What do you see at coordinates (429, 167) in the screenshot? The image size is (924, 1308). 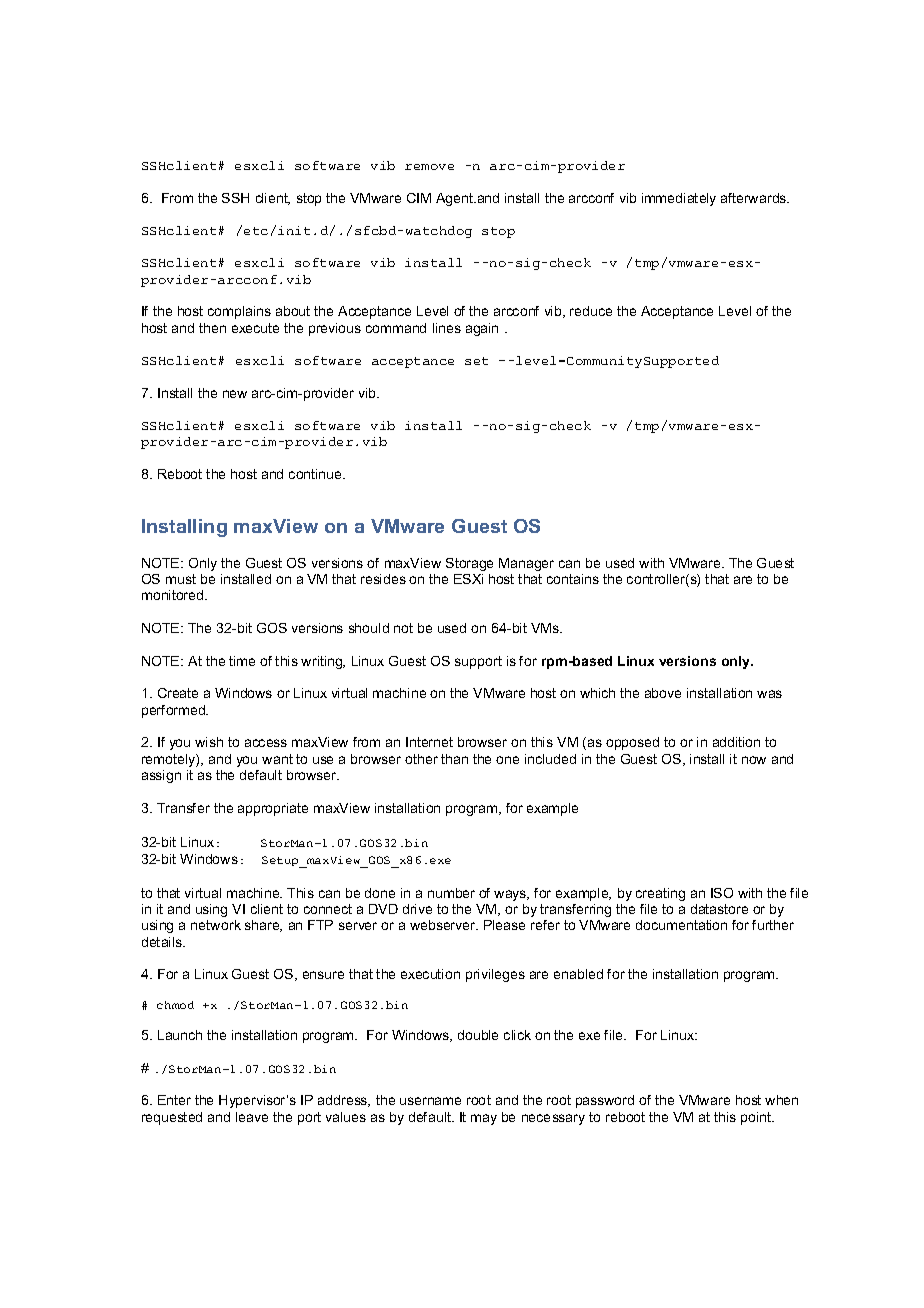 I see `remove` at bounding box center [429, 167].
